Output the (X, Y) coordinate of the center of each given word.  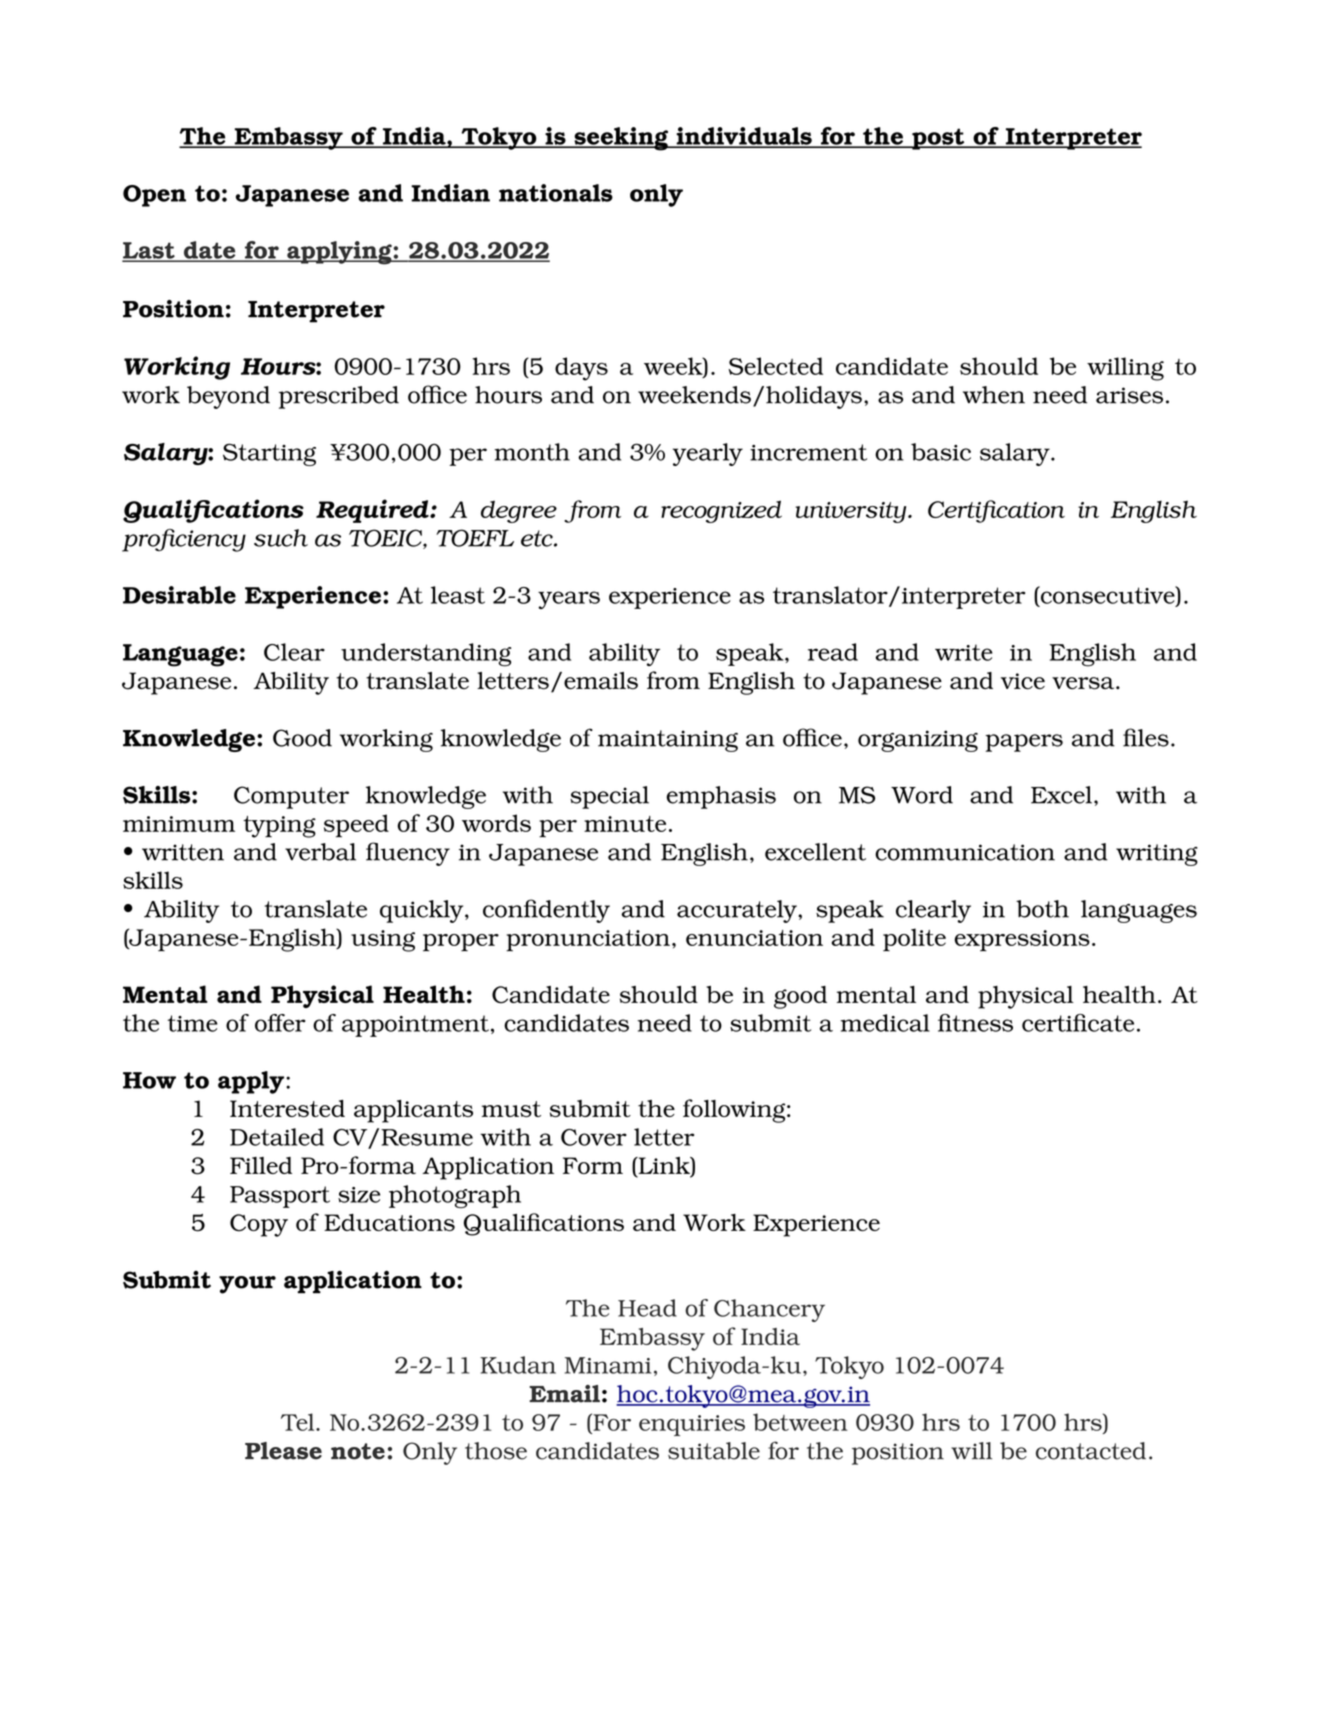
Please (283, 1451)
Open (154, 196)
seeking (621, 139)
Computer (291, 797)
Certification (996, 511)
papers (1024, 743)
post (938, 139)
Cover (594, 1137)
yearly (708, 454)
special (609, 797)
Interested (287, 1108)
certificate (1078, 1023)
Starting (269, 454)
